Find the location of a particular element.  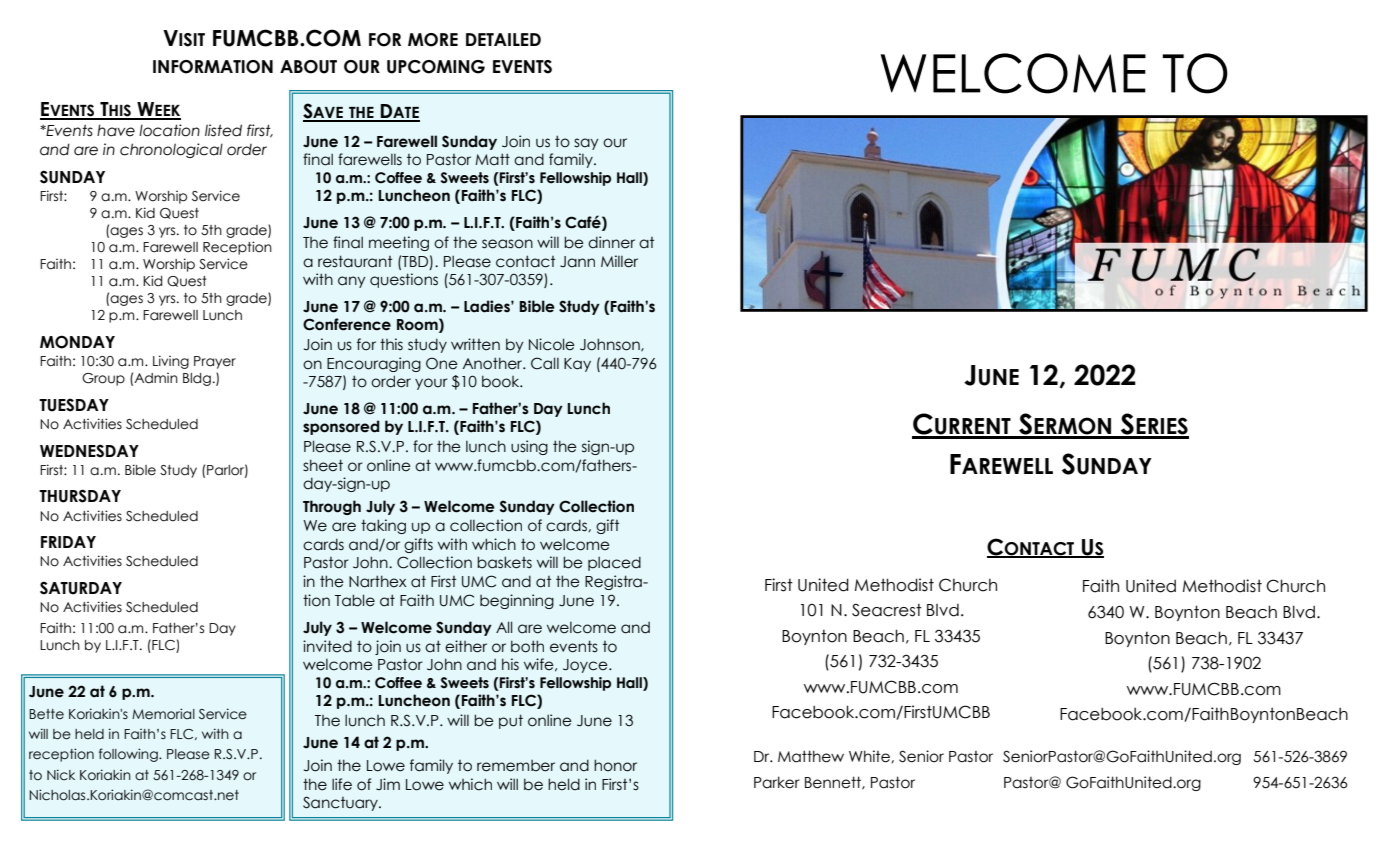

FRIDAY is located at coordinates (68, 542).
